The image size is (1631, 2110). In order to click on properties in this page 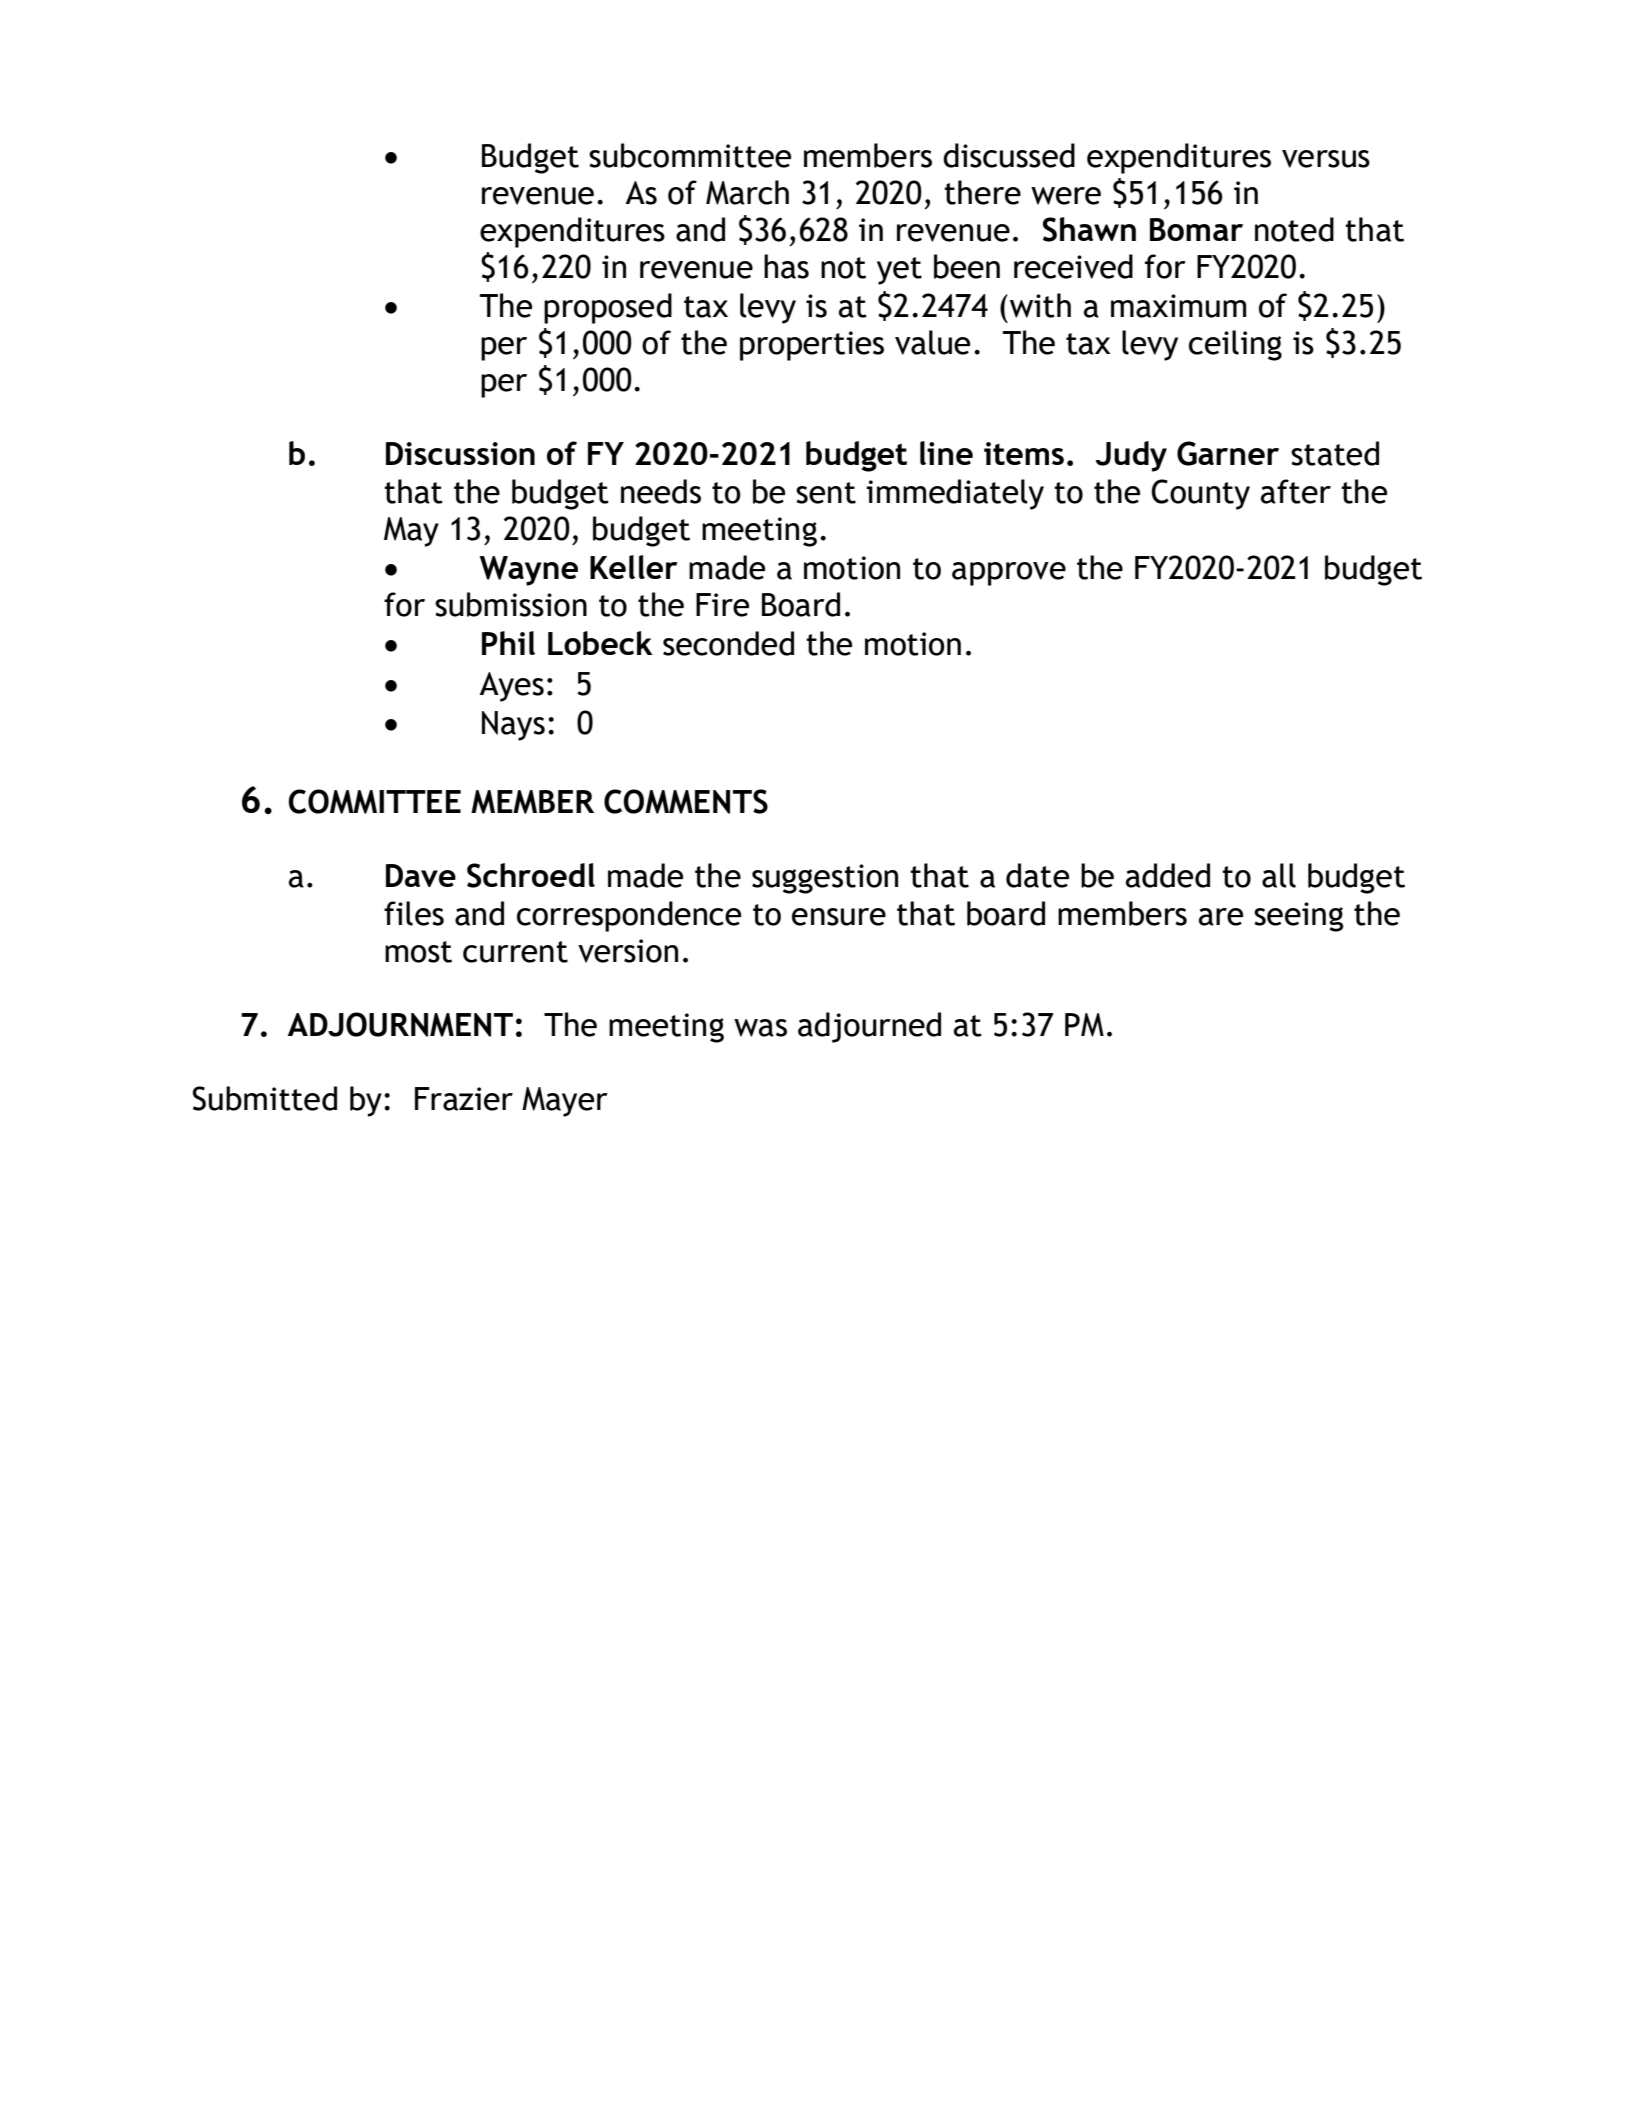, I will do `click(812, 346)`.
